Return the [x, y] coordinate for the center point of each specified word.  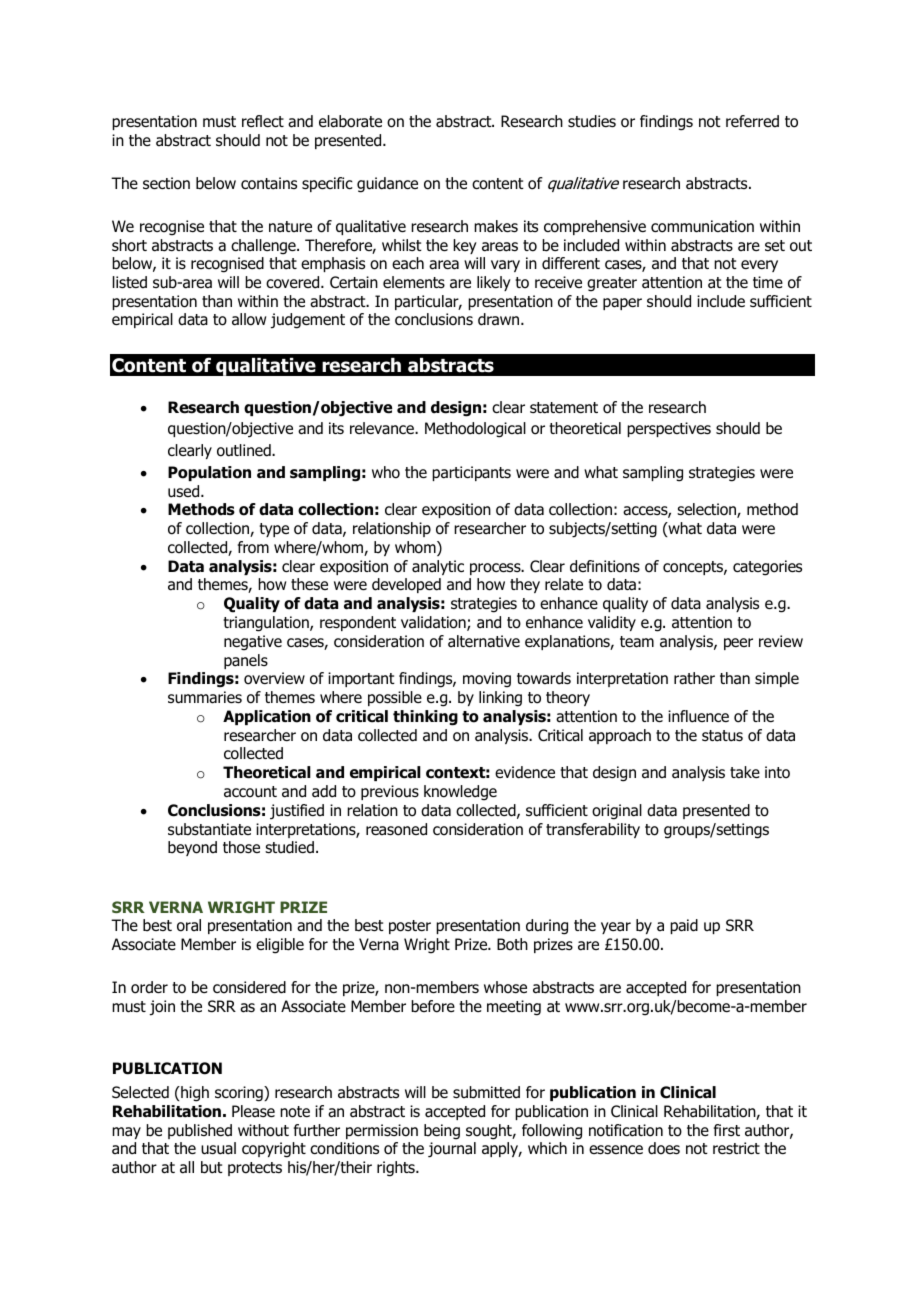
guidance [387, 185]
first [727, 1130]
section [166, 183]
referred [752, 121]
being [442, 1132]
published [200, 1131]
